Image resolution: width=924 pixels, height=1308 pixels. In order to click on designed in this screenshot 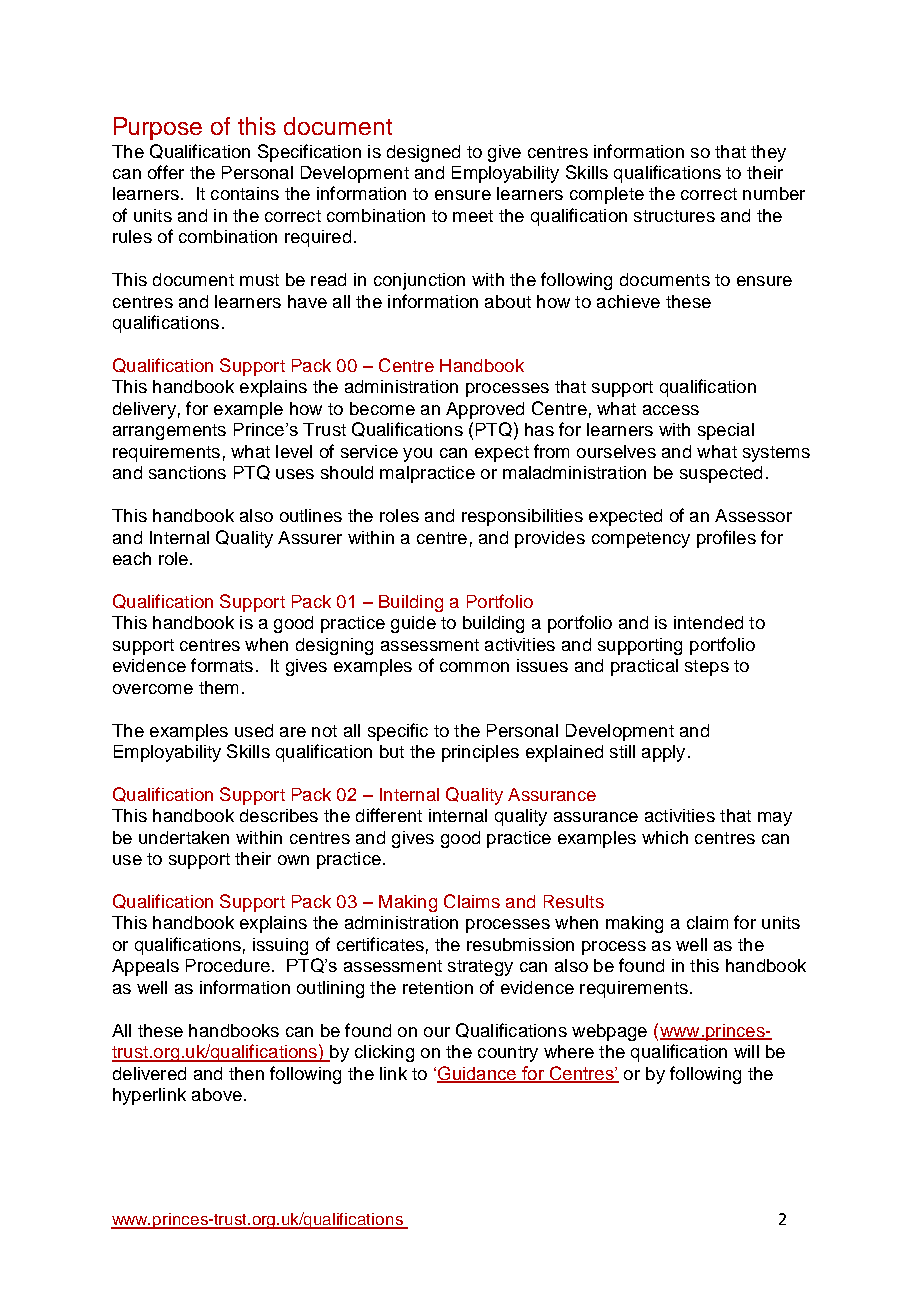, I will do `click(423, 153)`.
